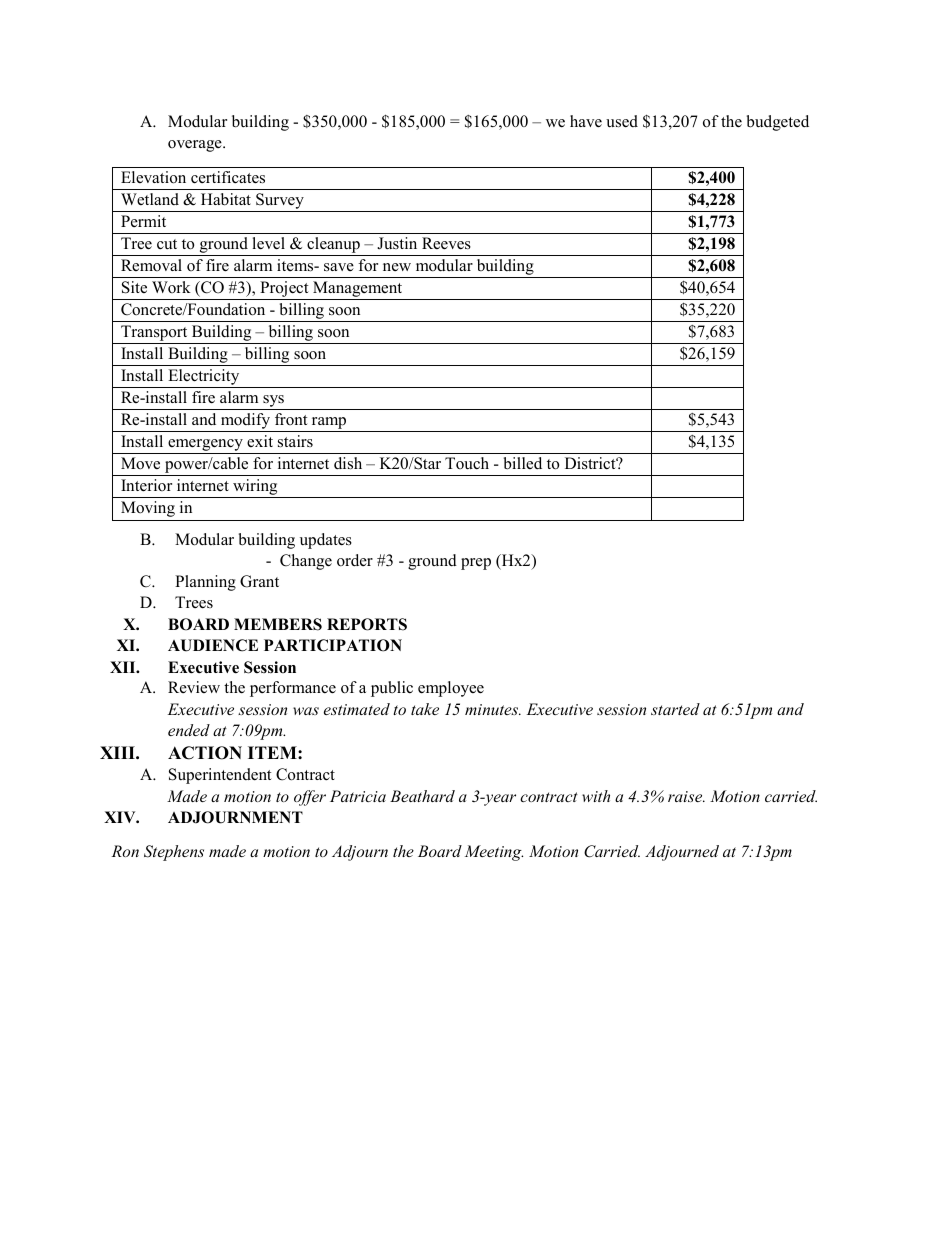 The width and height of the screenshot is (952, 1233). Describe the element at coordinates (686, 796) in the screenshot. I see `raise` at that location.
